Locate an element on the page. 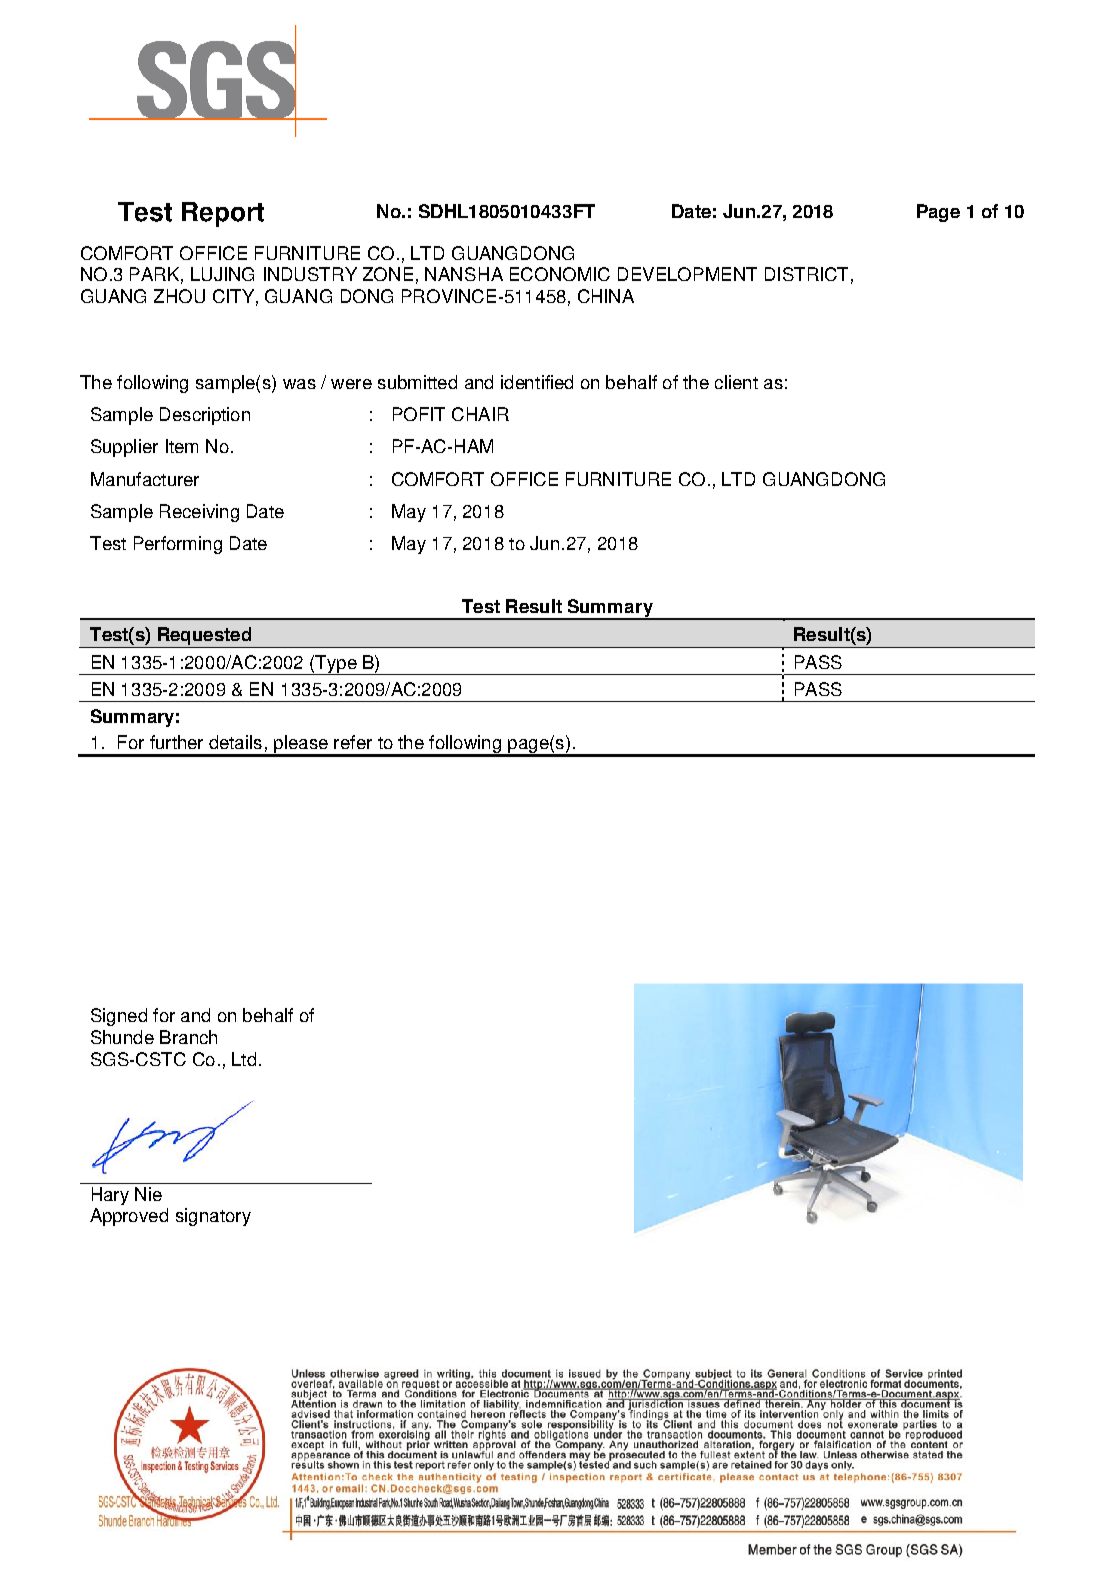 The height and width of the document is (1576, 1114). further is located at coordinates (176, 742).
